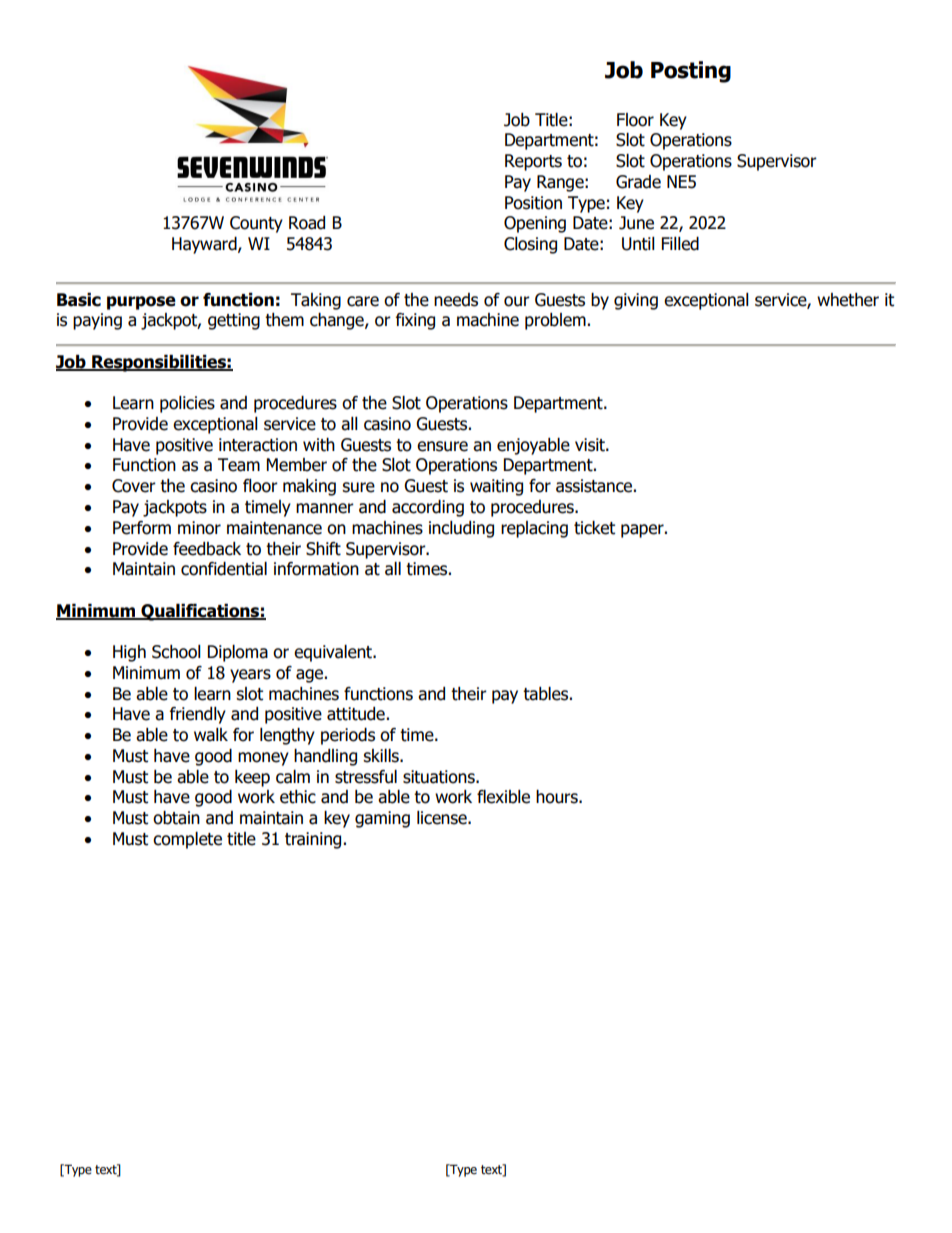 This screenshot has height=1233, width=952. I want to click on Posting, so click(691, 72).
